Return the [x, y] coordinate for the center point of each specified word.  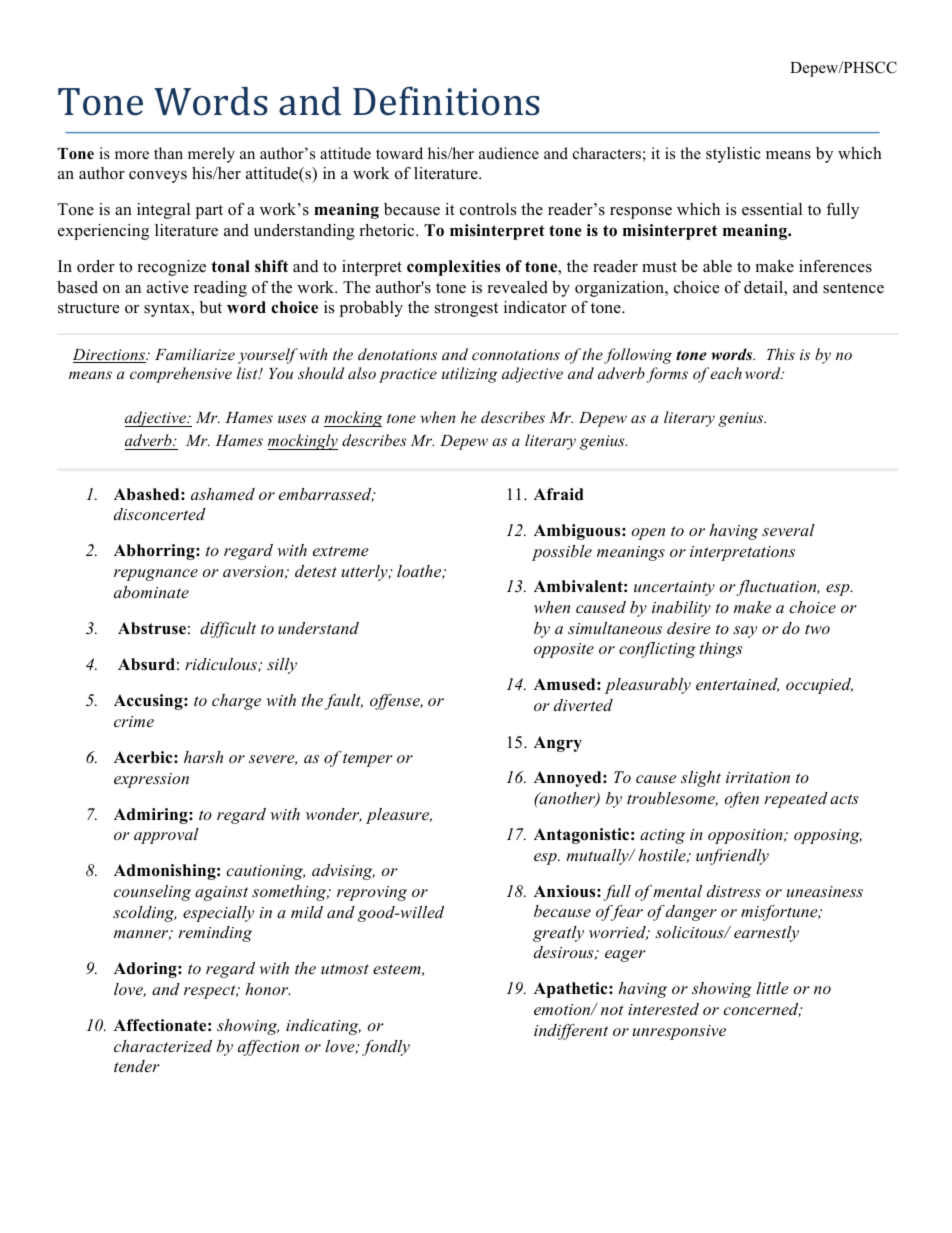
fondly [386, 1048]
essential [772, 209]
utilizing [470, 375]
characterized [163, 1046]
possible [562, 553]
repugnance [156, 575]
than [168, 153]
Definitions [446, 101]
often [741, 800]
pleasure [399, 816]
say [745, 632]
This [781, 354]
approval [166, 836]
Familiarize [195, 354]
